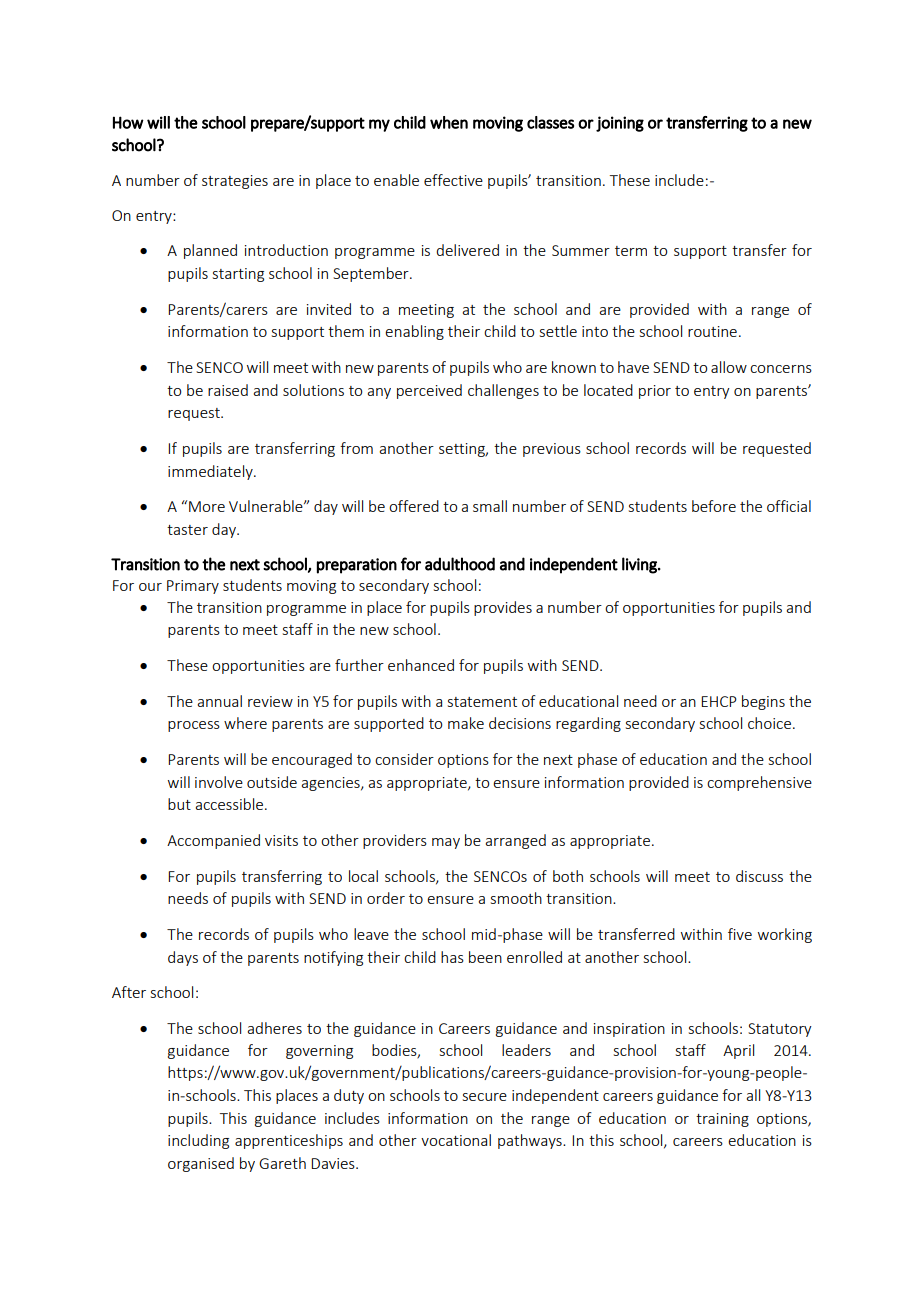 Image resolution: width=924 pixels, height=1308 pixels. What do you see at coordinates (714, 506) in the page?
I see `before` at bounding box center [714, 506].
